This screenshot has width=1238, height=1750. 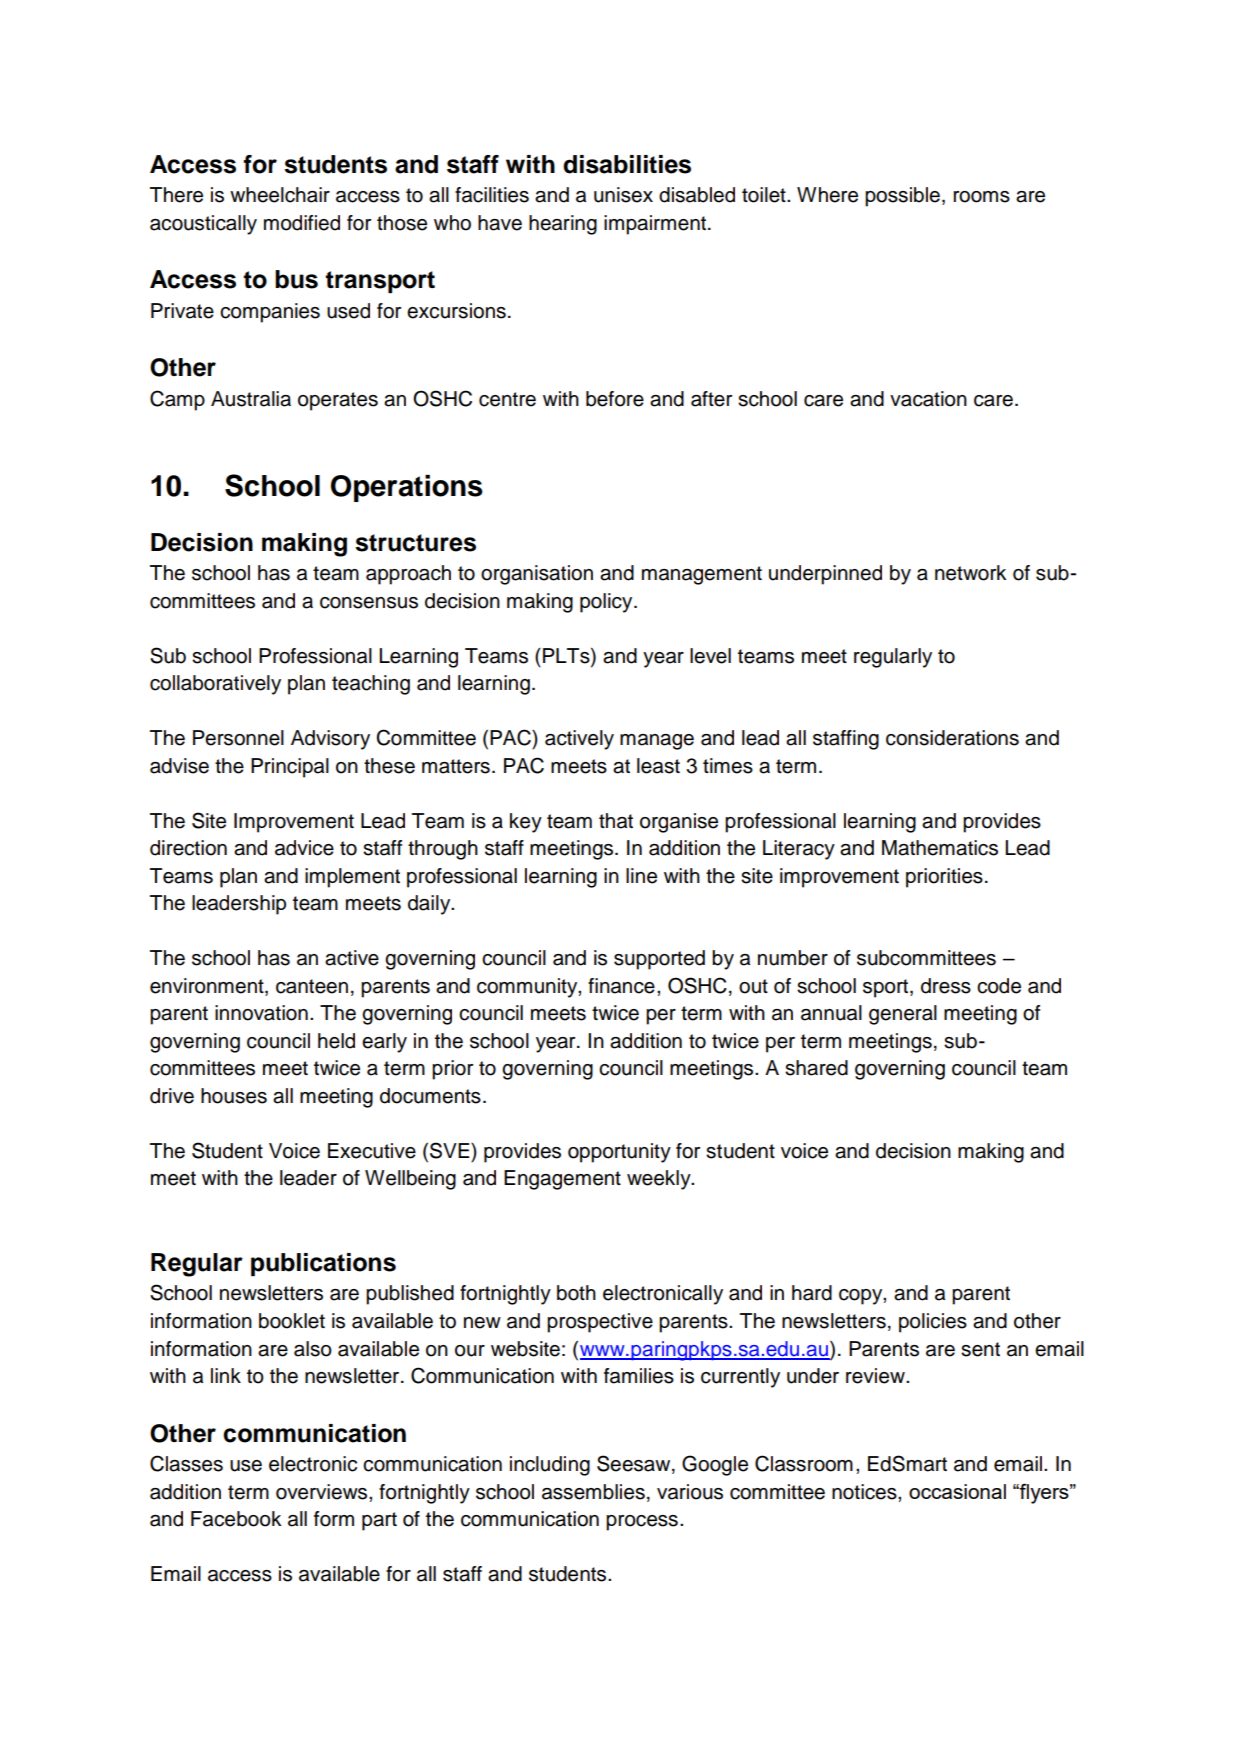 I want to click on hearing, so click(x=563, y=225).
